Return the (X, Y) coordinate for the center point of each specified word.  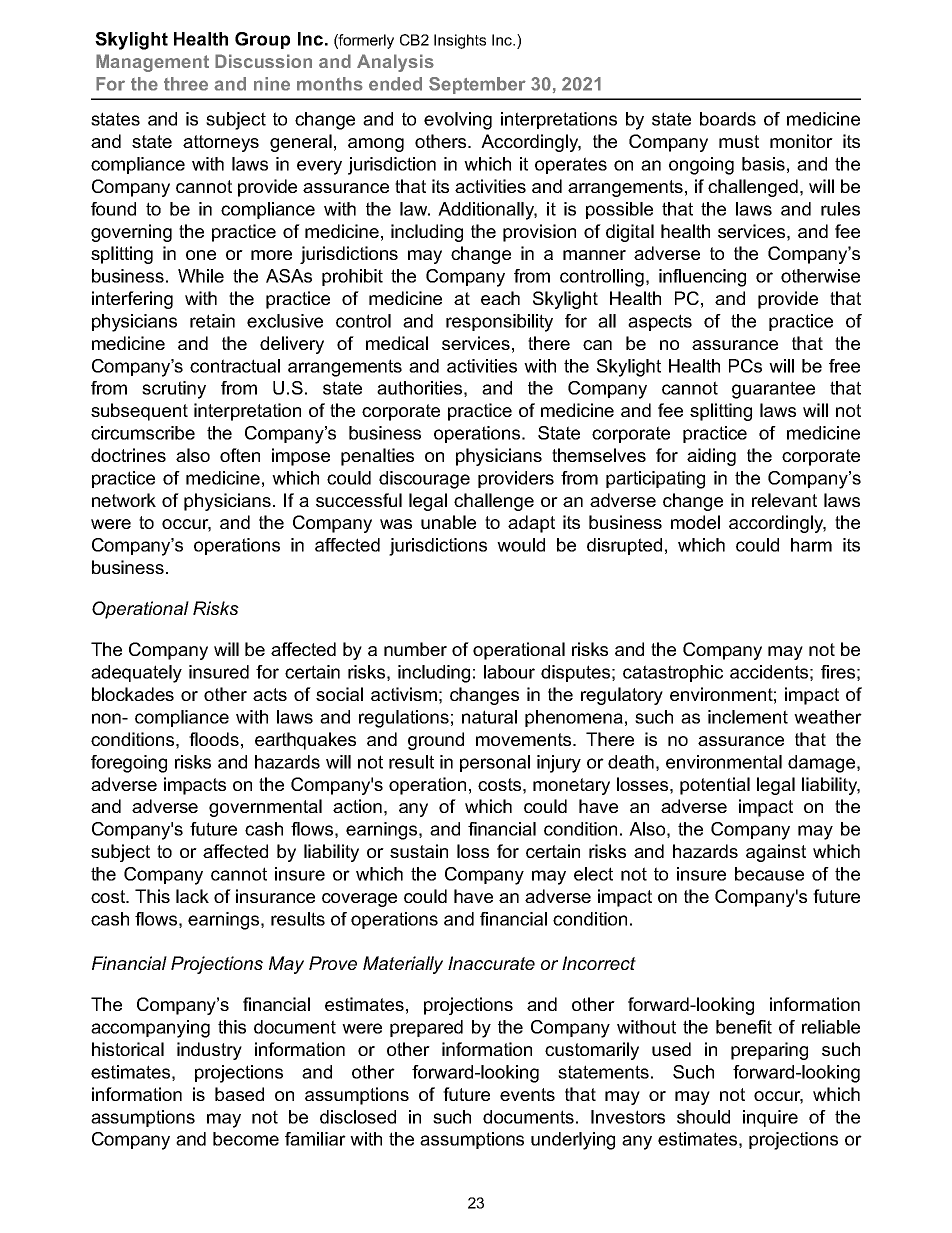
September (477, 85)
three (186, 84)
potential (715, 786)
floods (214, 739)
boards (728, 119)
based (239, 1094)
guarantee (773, 390)
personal (495, 763)
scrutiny (174, 390)
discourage (424, 480)
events (527, 1094)
